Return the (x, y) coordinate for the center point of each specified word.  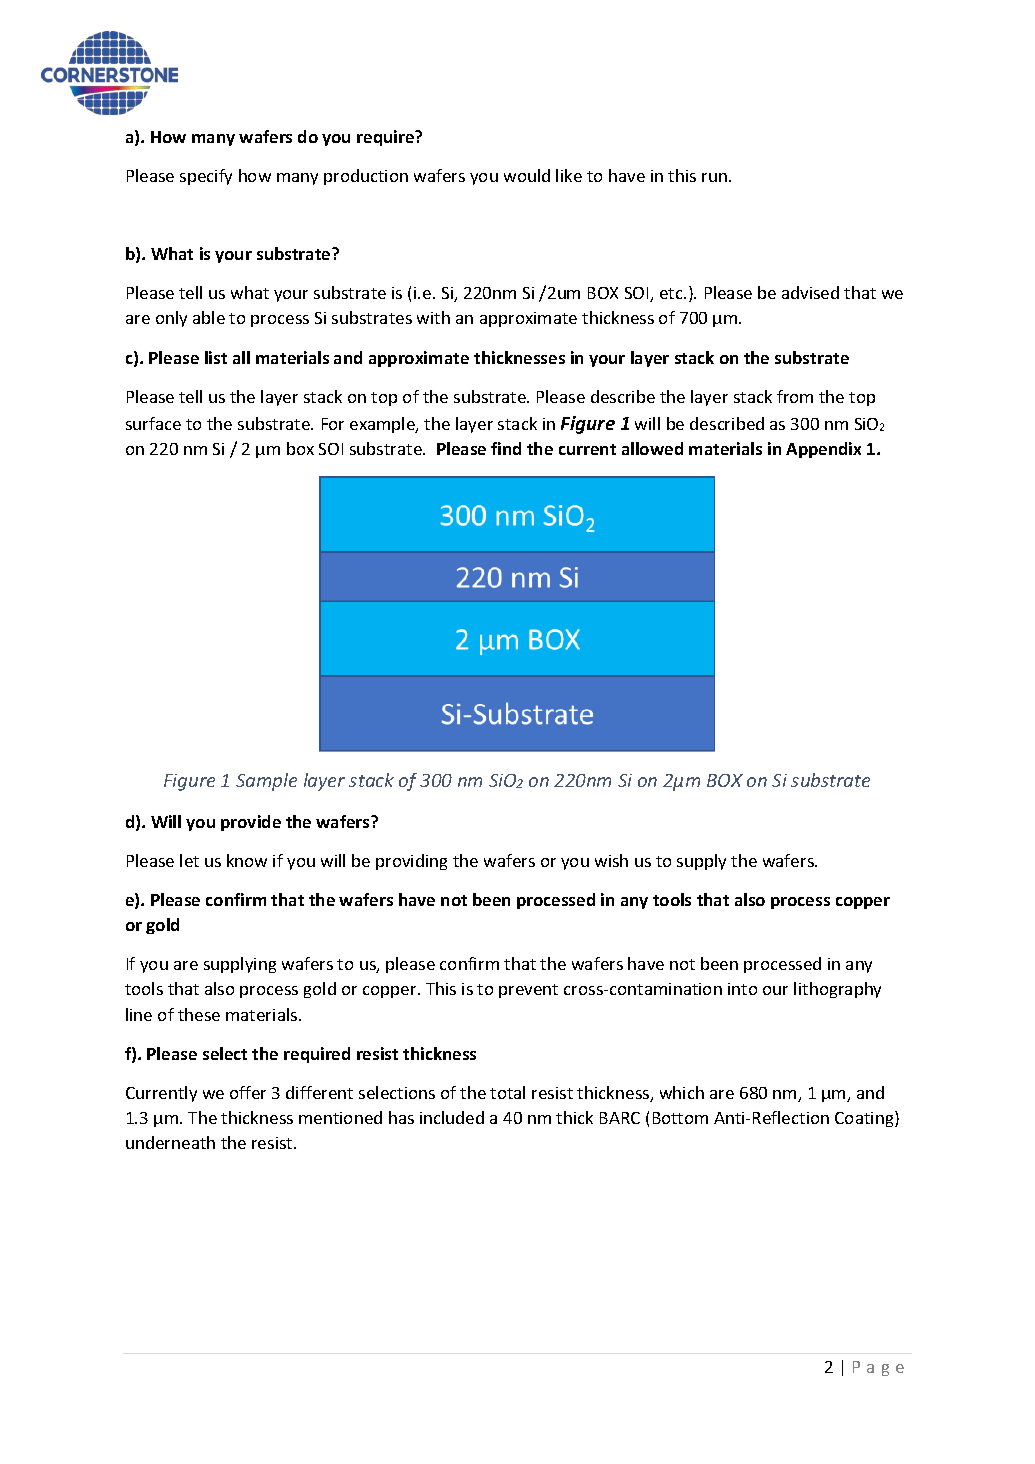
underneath (170, 1142)
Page (878, 1368)
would (527, 175)
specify (206, 177)
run (714, 177)
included (452, 1117)
